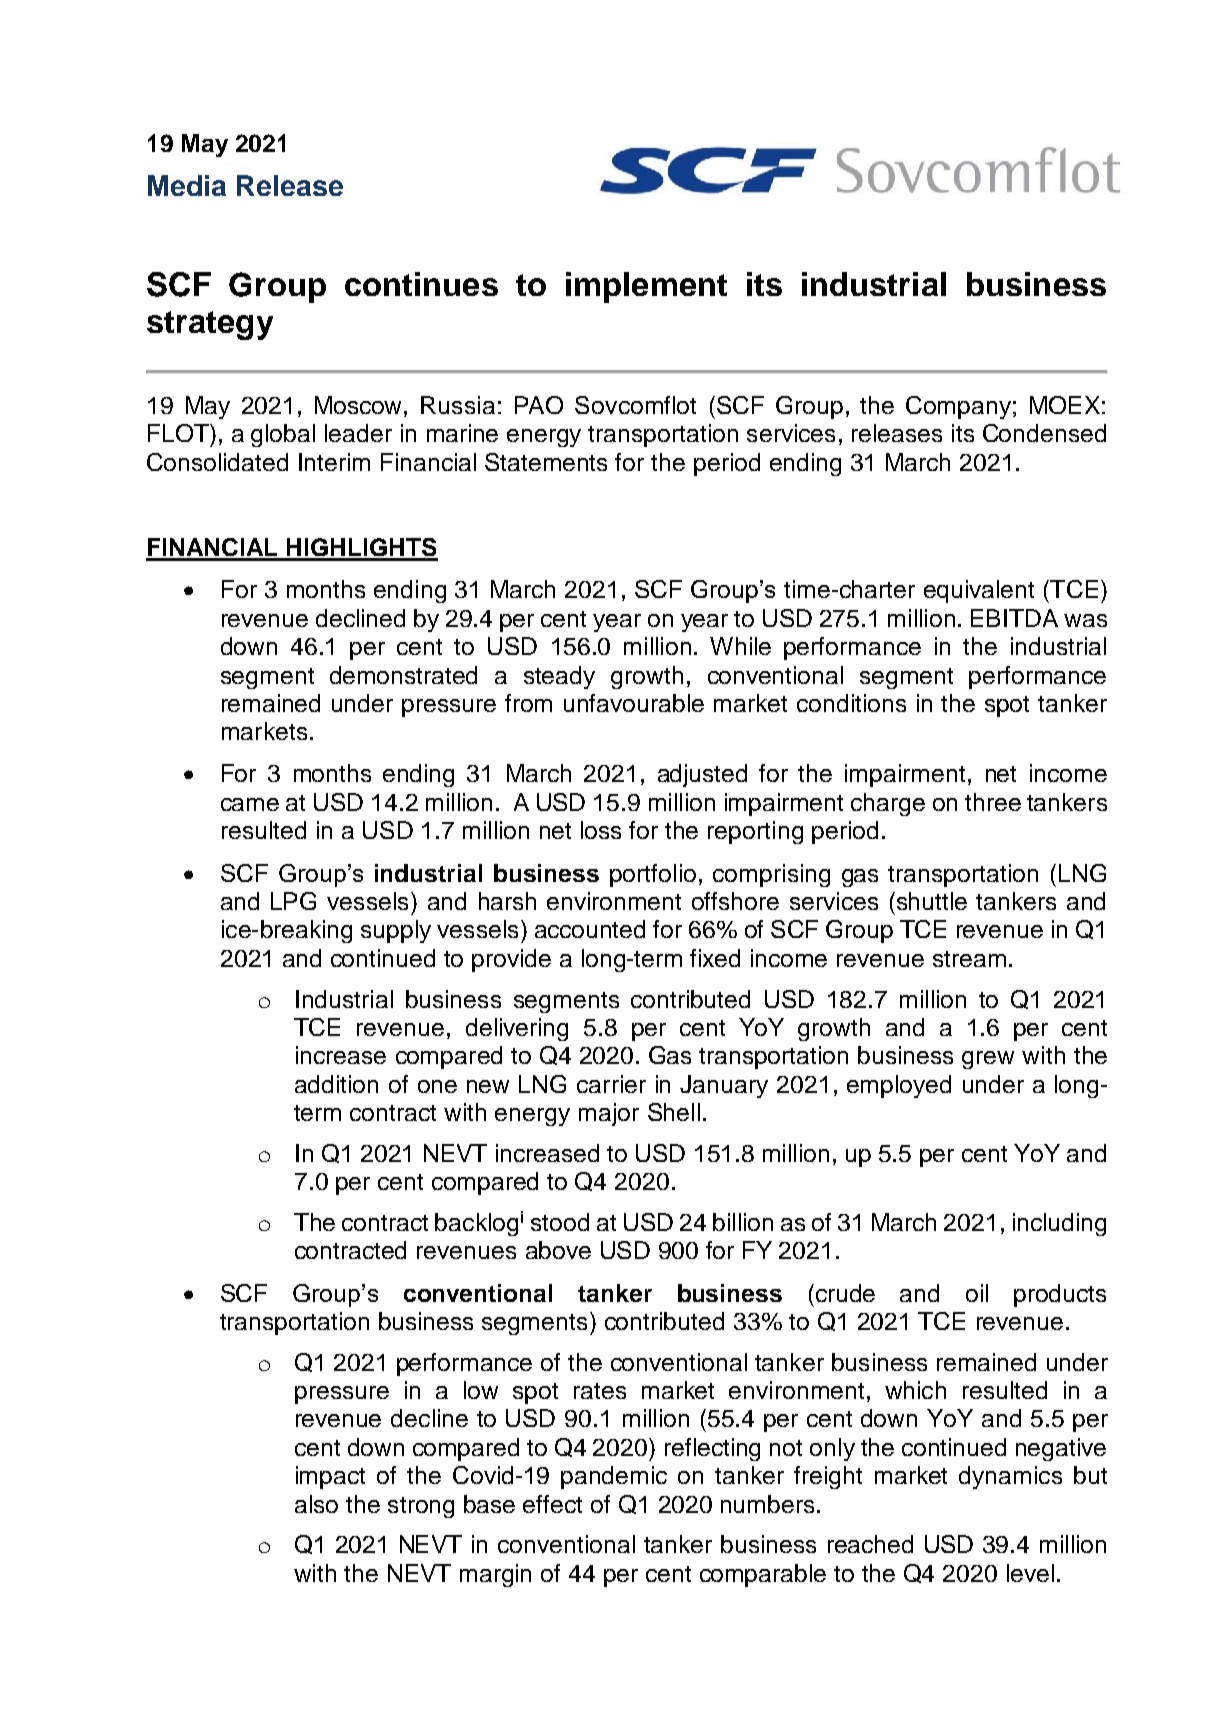 Image resolution: width=1224 pixels, height=1731 pixels. Describe the element at coordinates (1059, 1224) in the screenshot. I see `including` at that location.
